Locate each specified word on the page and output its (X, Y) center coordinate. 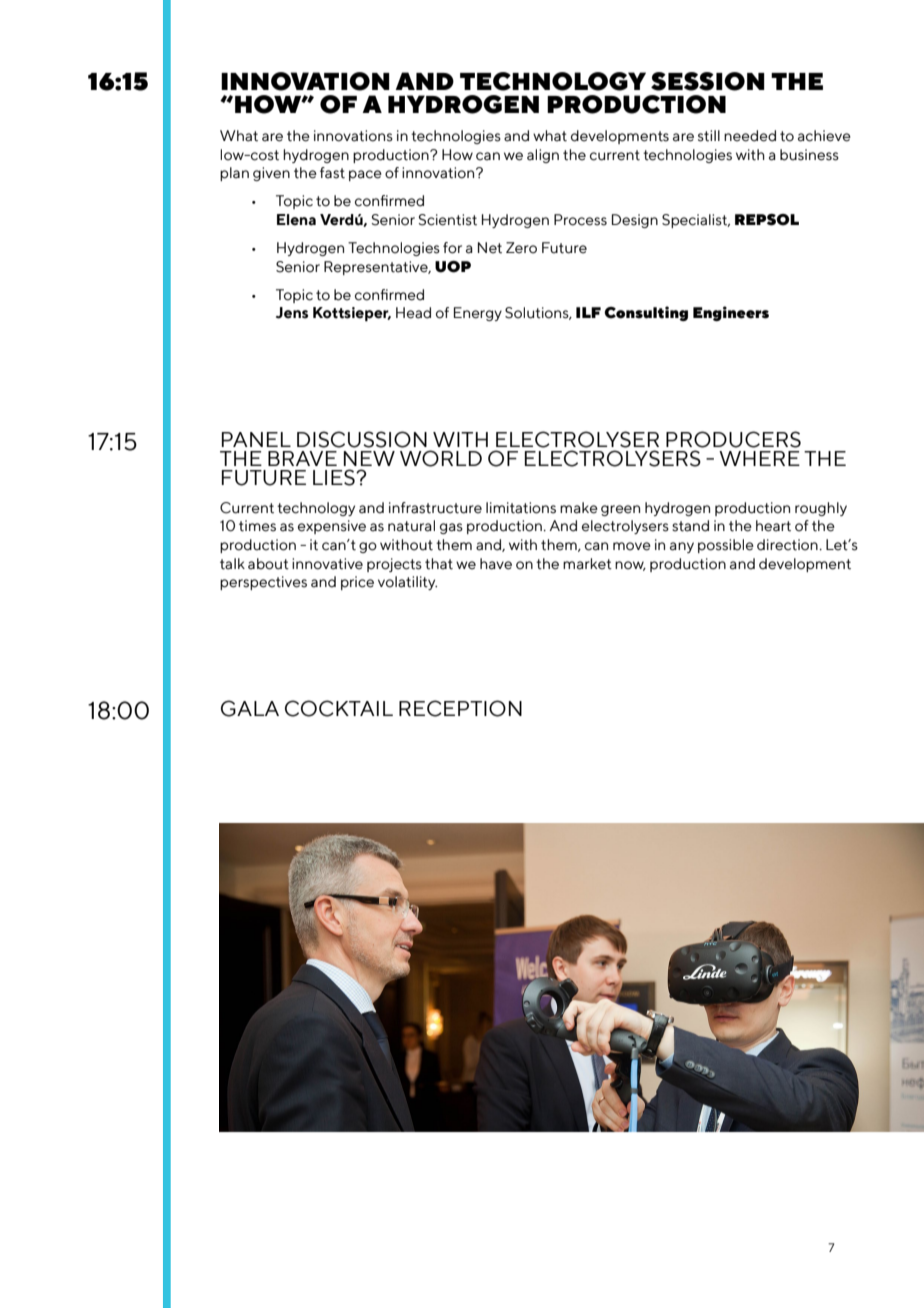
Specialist (696, 221)
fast (332, 173)
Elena (296, 220)
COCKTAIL (339, 708)
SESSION (708, 81)
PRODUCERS (733, 439)
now (630, 566)
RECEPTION (460, 708)
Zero (521, 248)
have (496, 564)
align (543, 156)
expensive (332, 527)
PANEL (256, 439)
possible (726, 546)
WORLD (441, 458)
